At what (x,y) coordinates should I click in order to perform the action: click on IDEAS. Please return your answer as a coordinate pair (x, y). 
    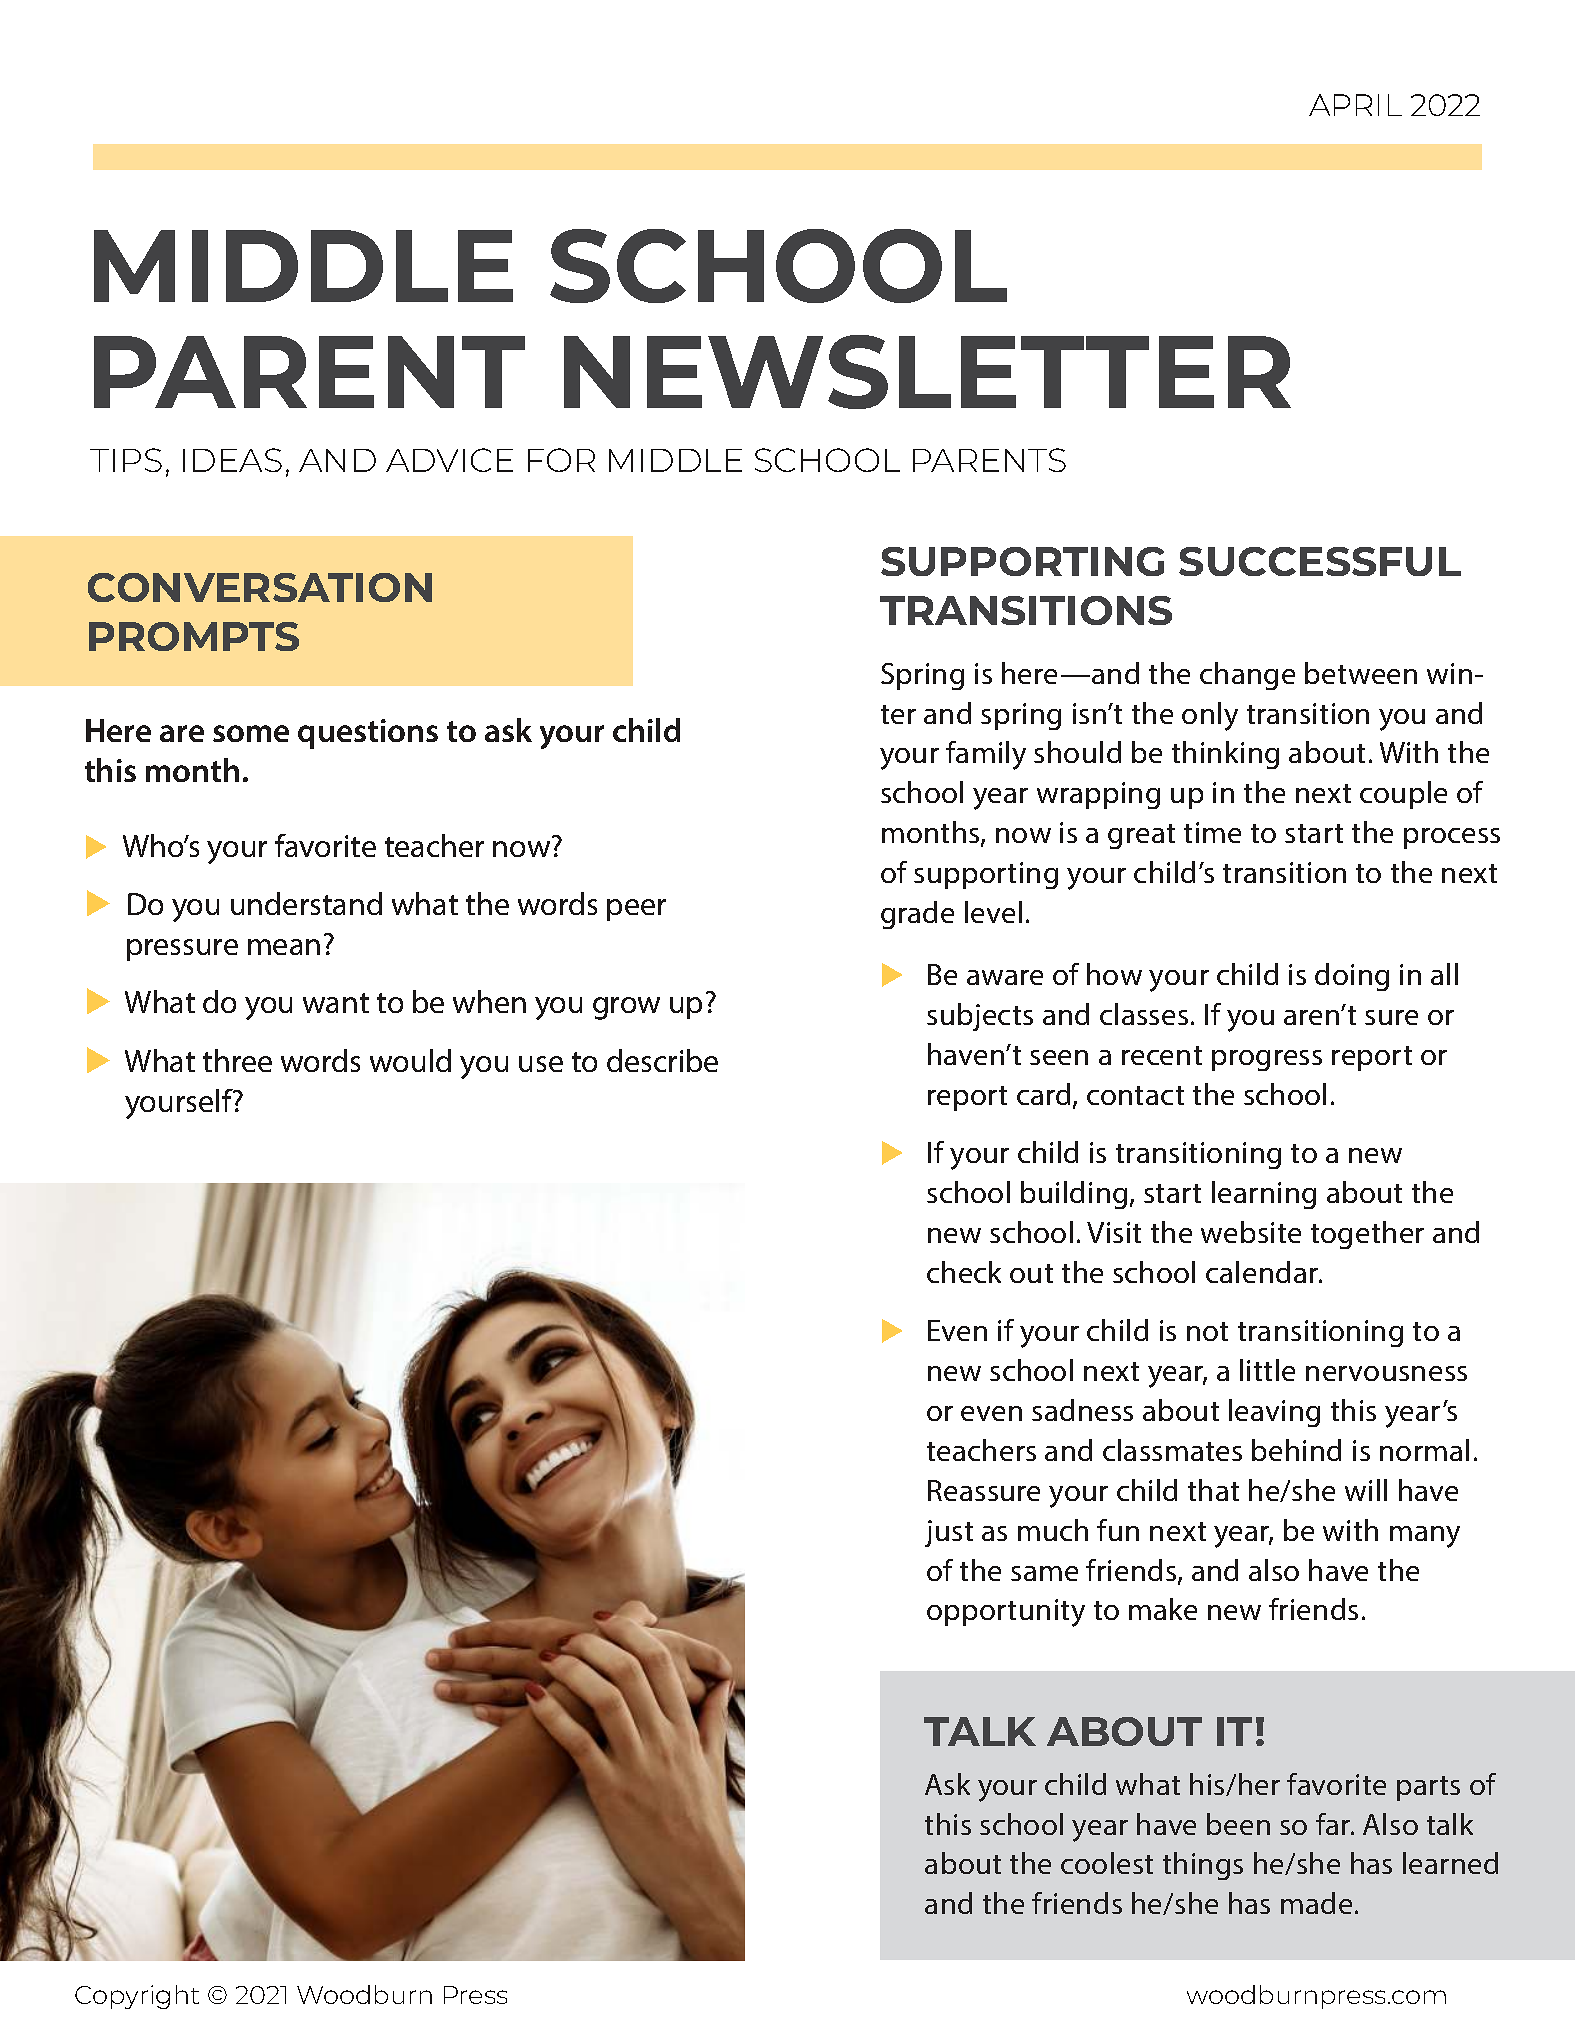
    Looking at the image, I should click on (232, 460).
